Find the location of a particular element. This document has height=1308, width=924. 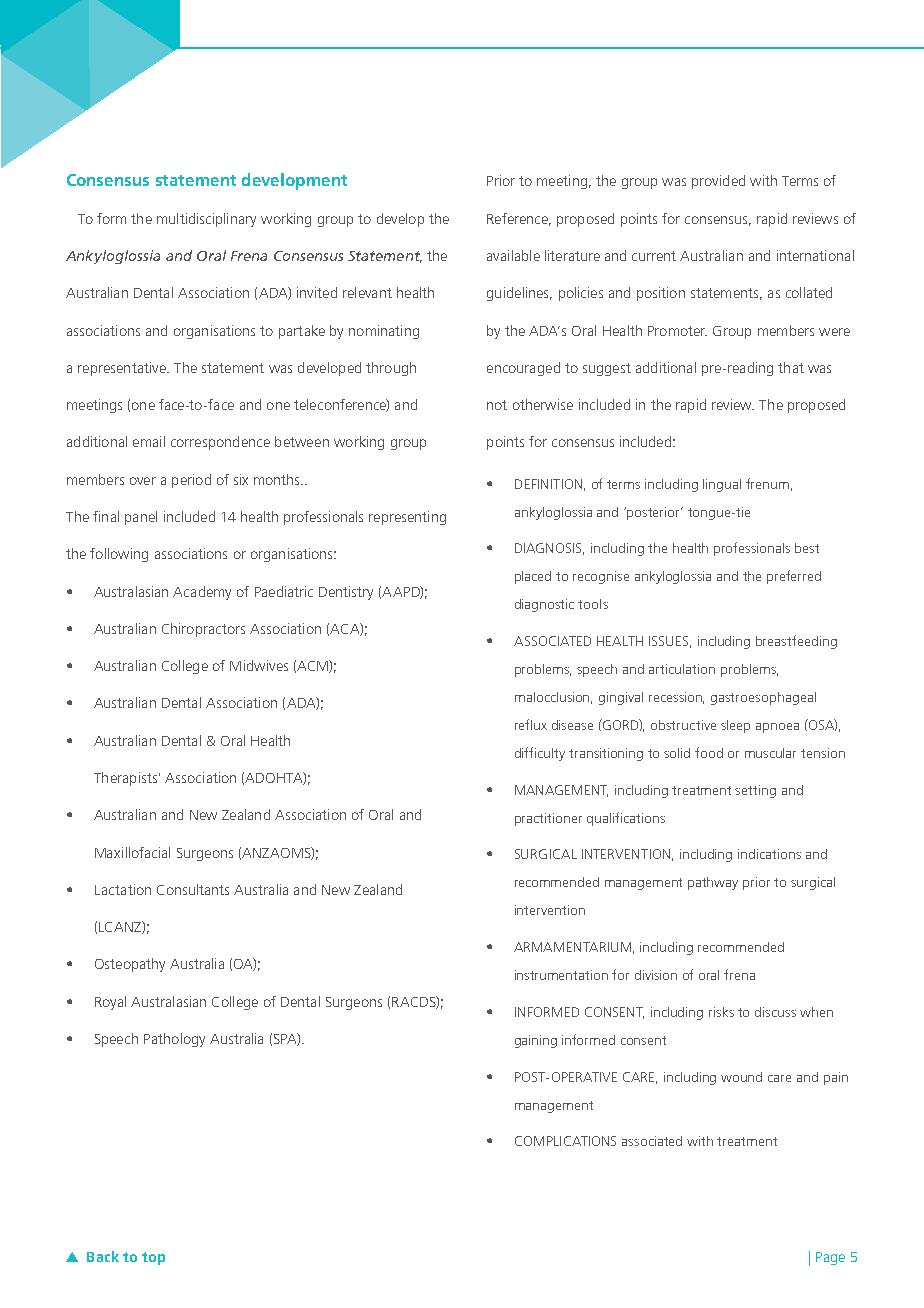

provided is located at coordinates (718, 182).
